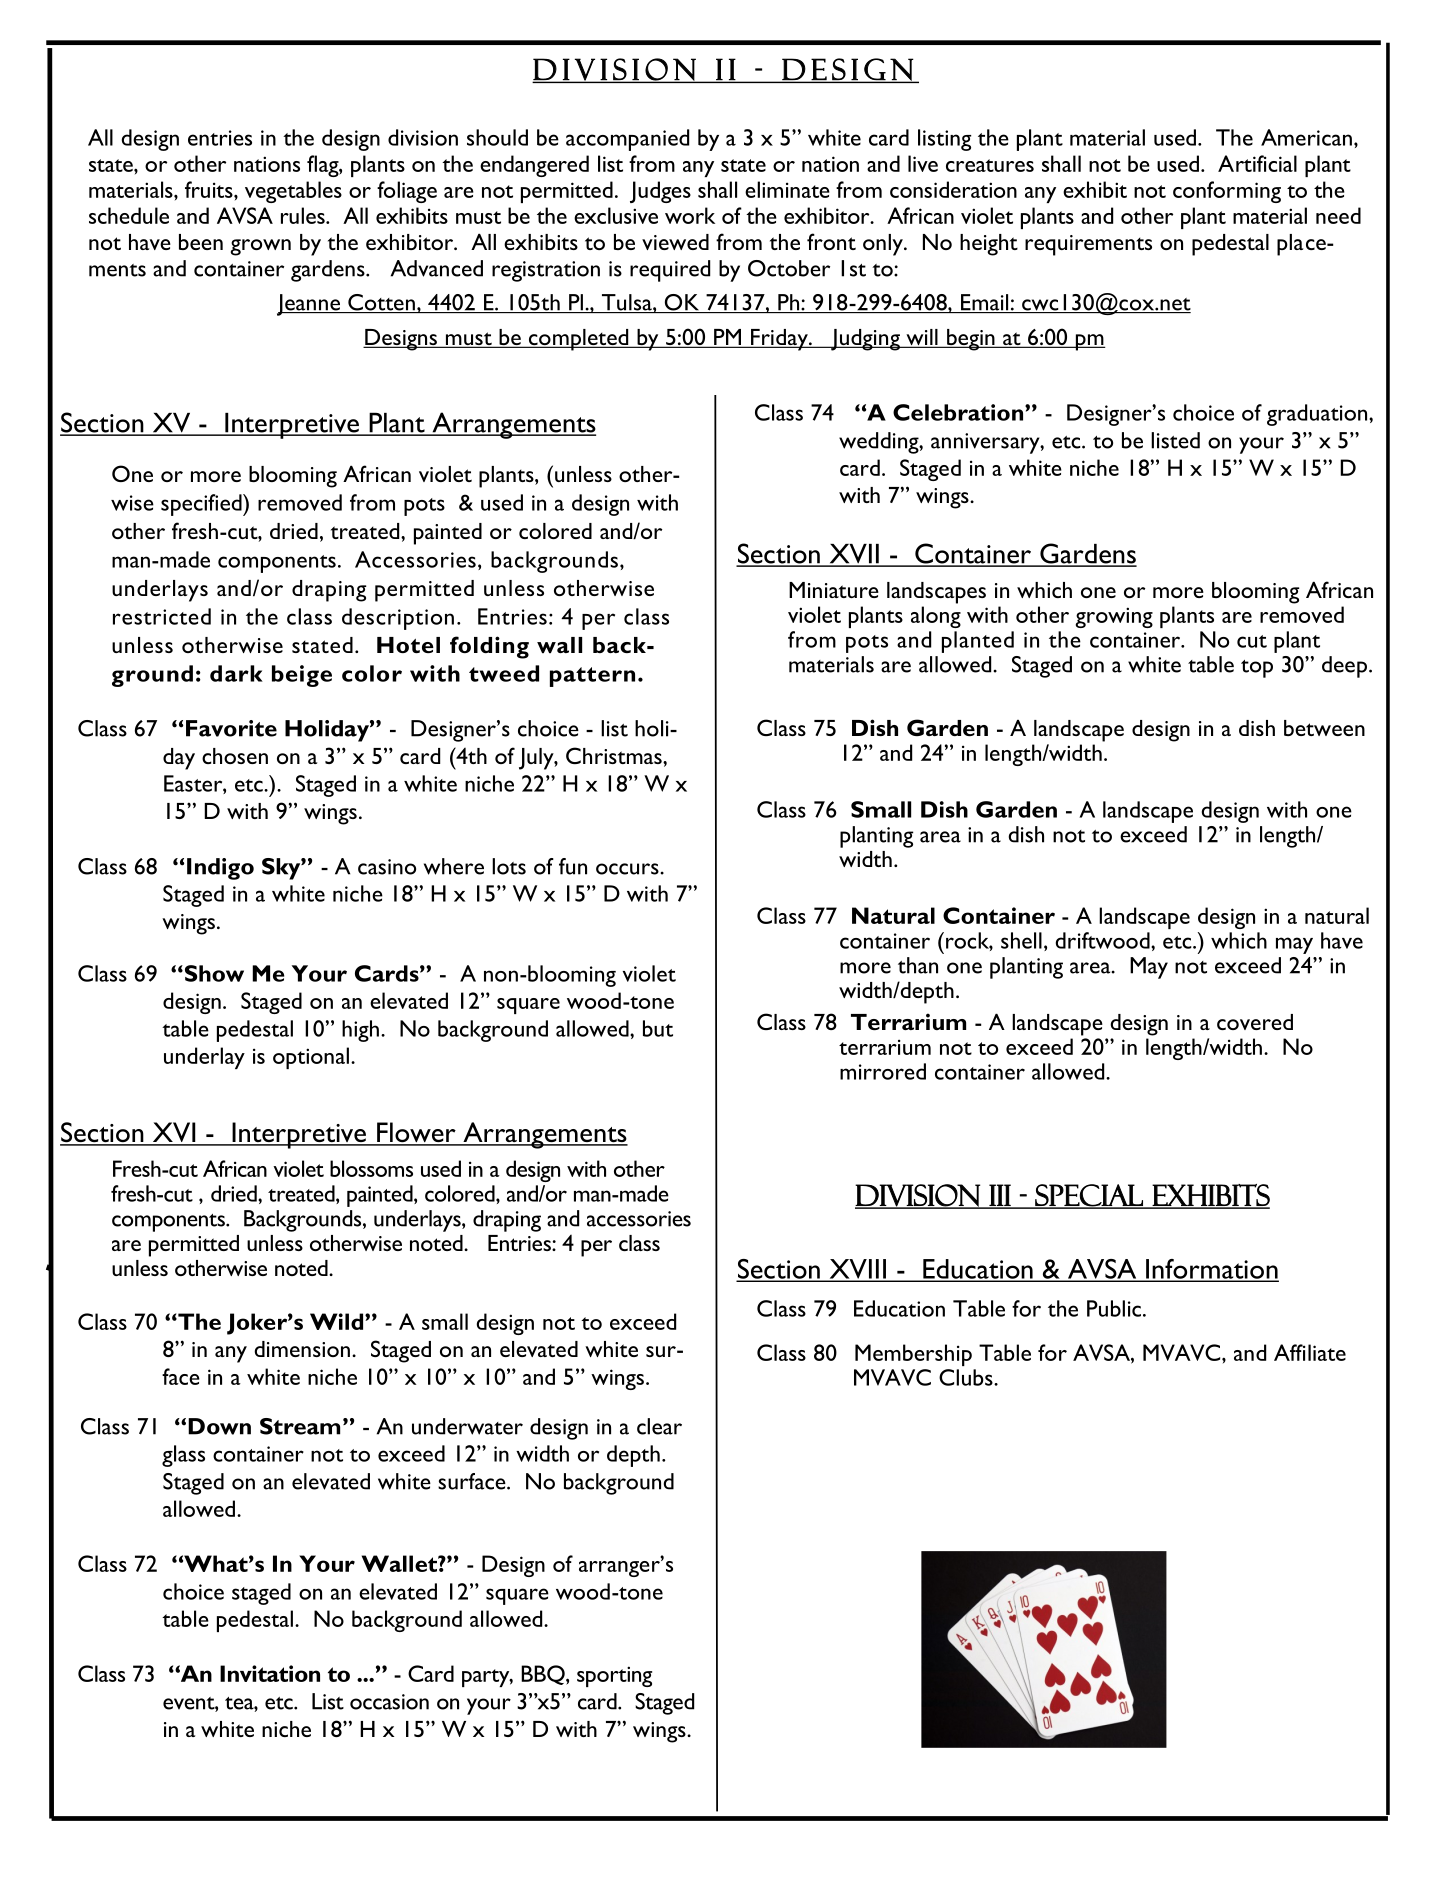 The height and width of the screenshot is (1879, 1452). I want to click on Special, so click(1089, 1196).
